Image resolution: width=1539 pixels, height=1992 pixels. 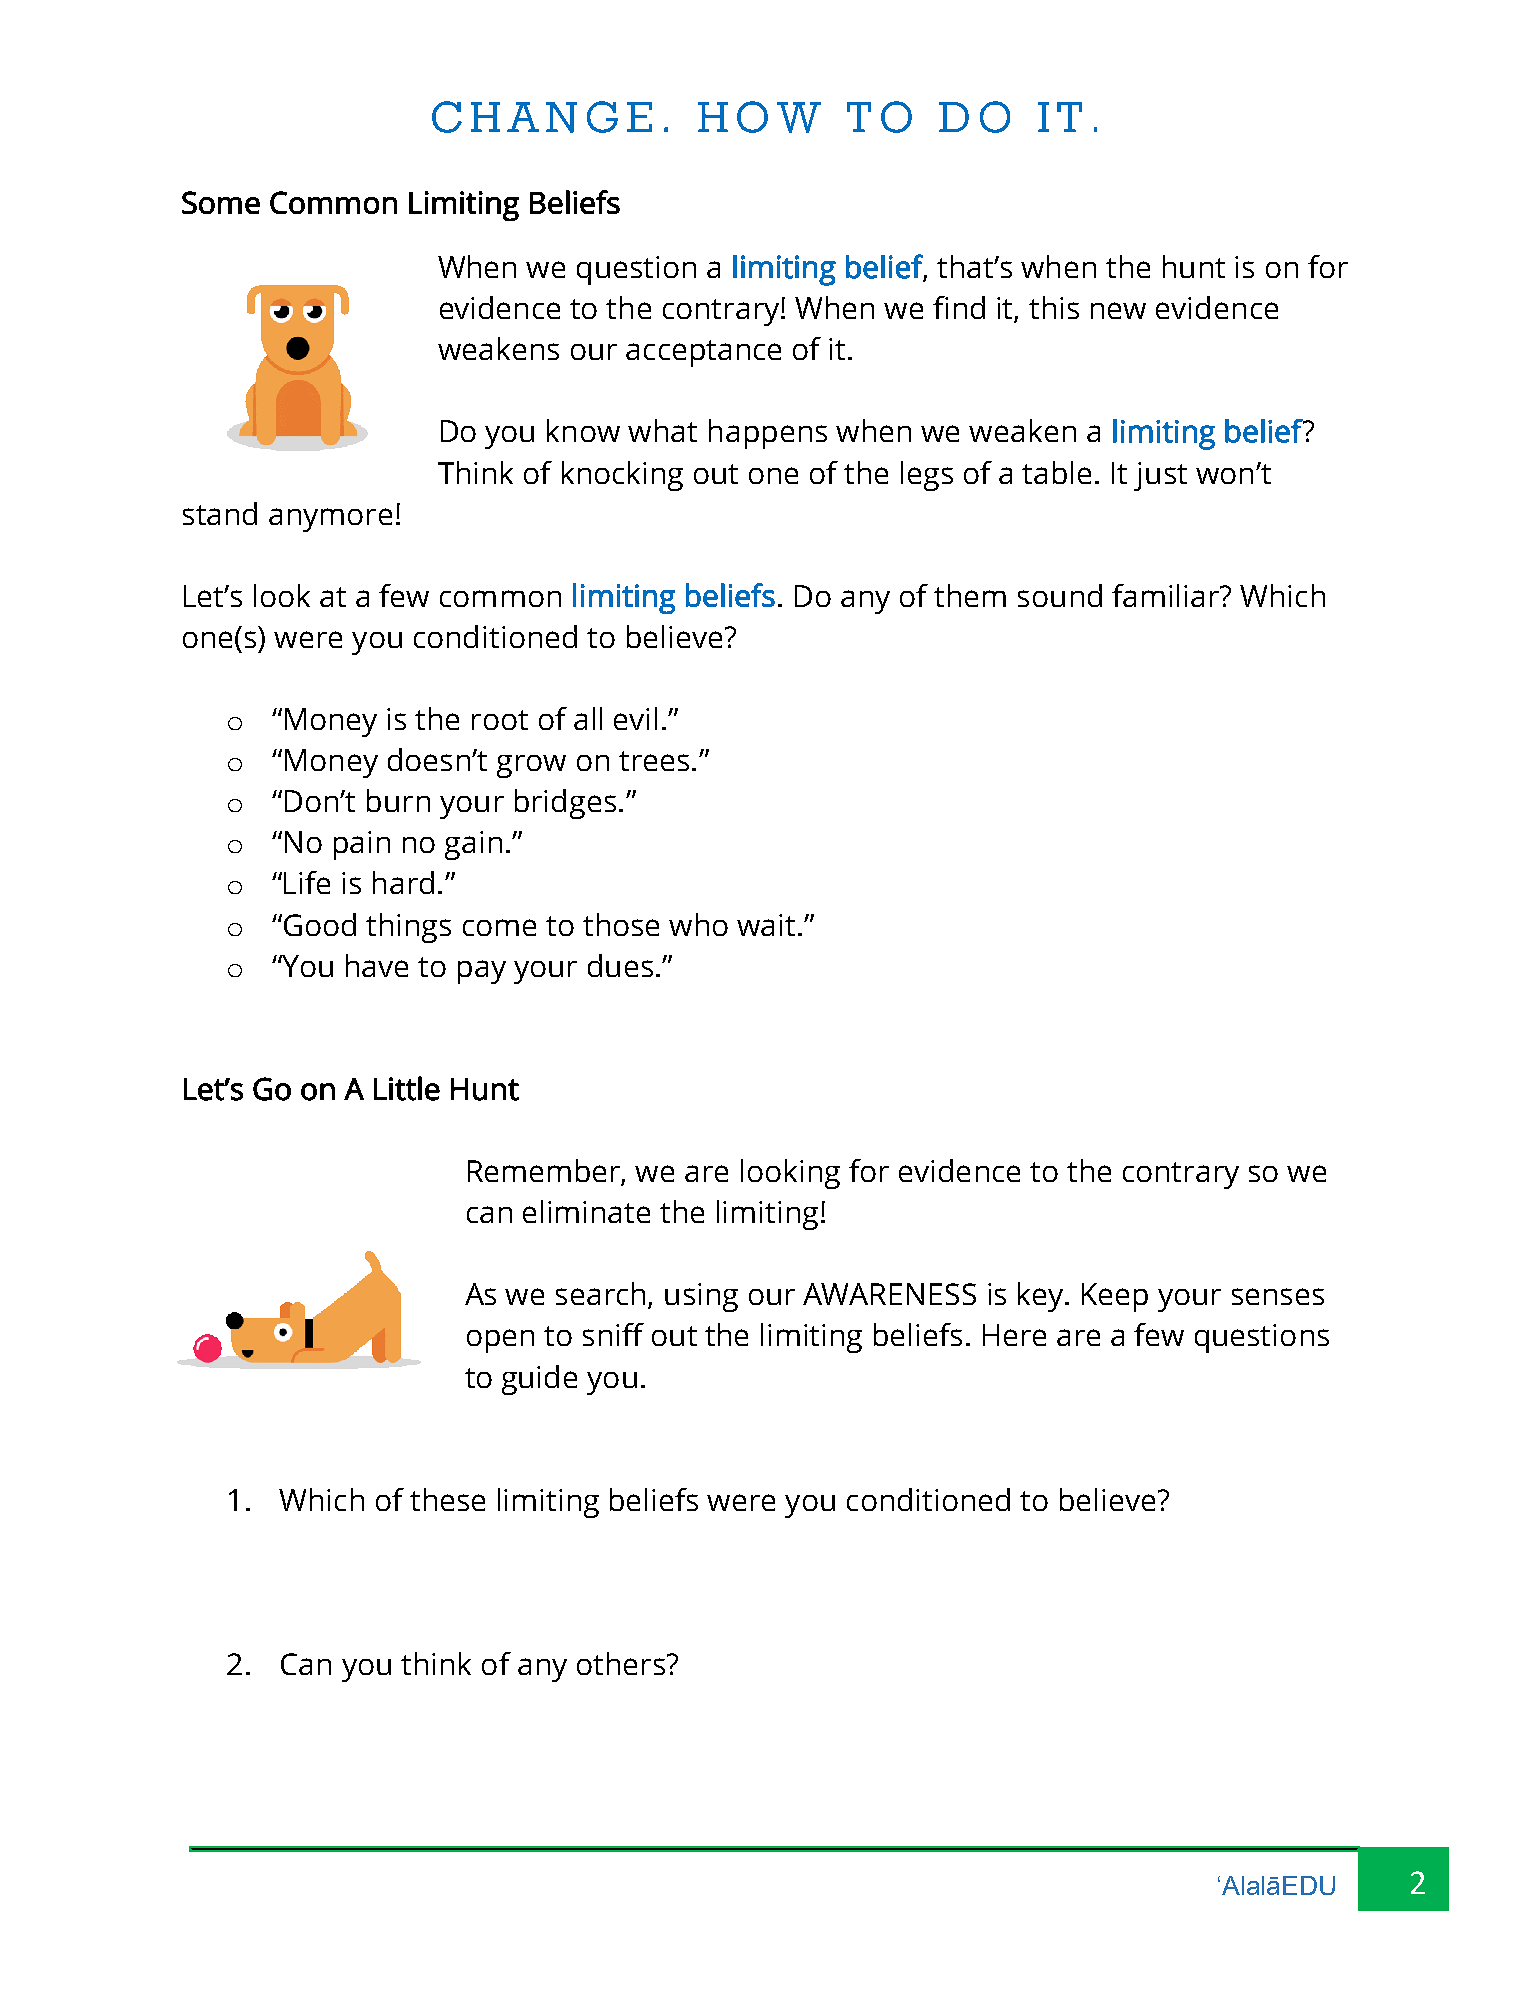 I want to click on familiar, so click(x=1166, y=595).
